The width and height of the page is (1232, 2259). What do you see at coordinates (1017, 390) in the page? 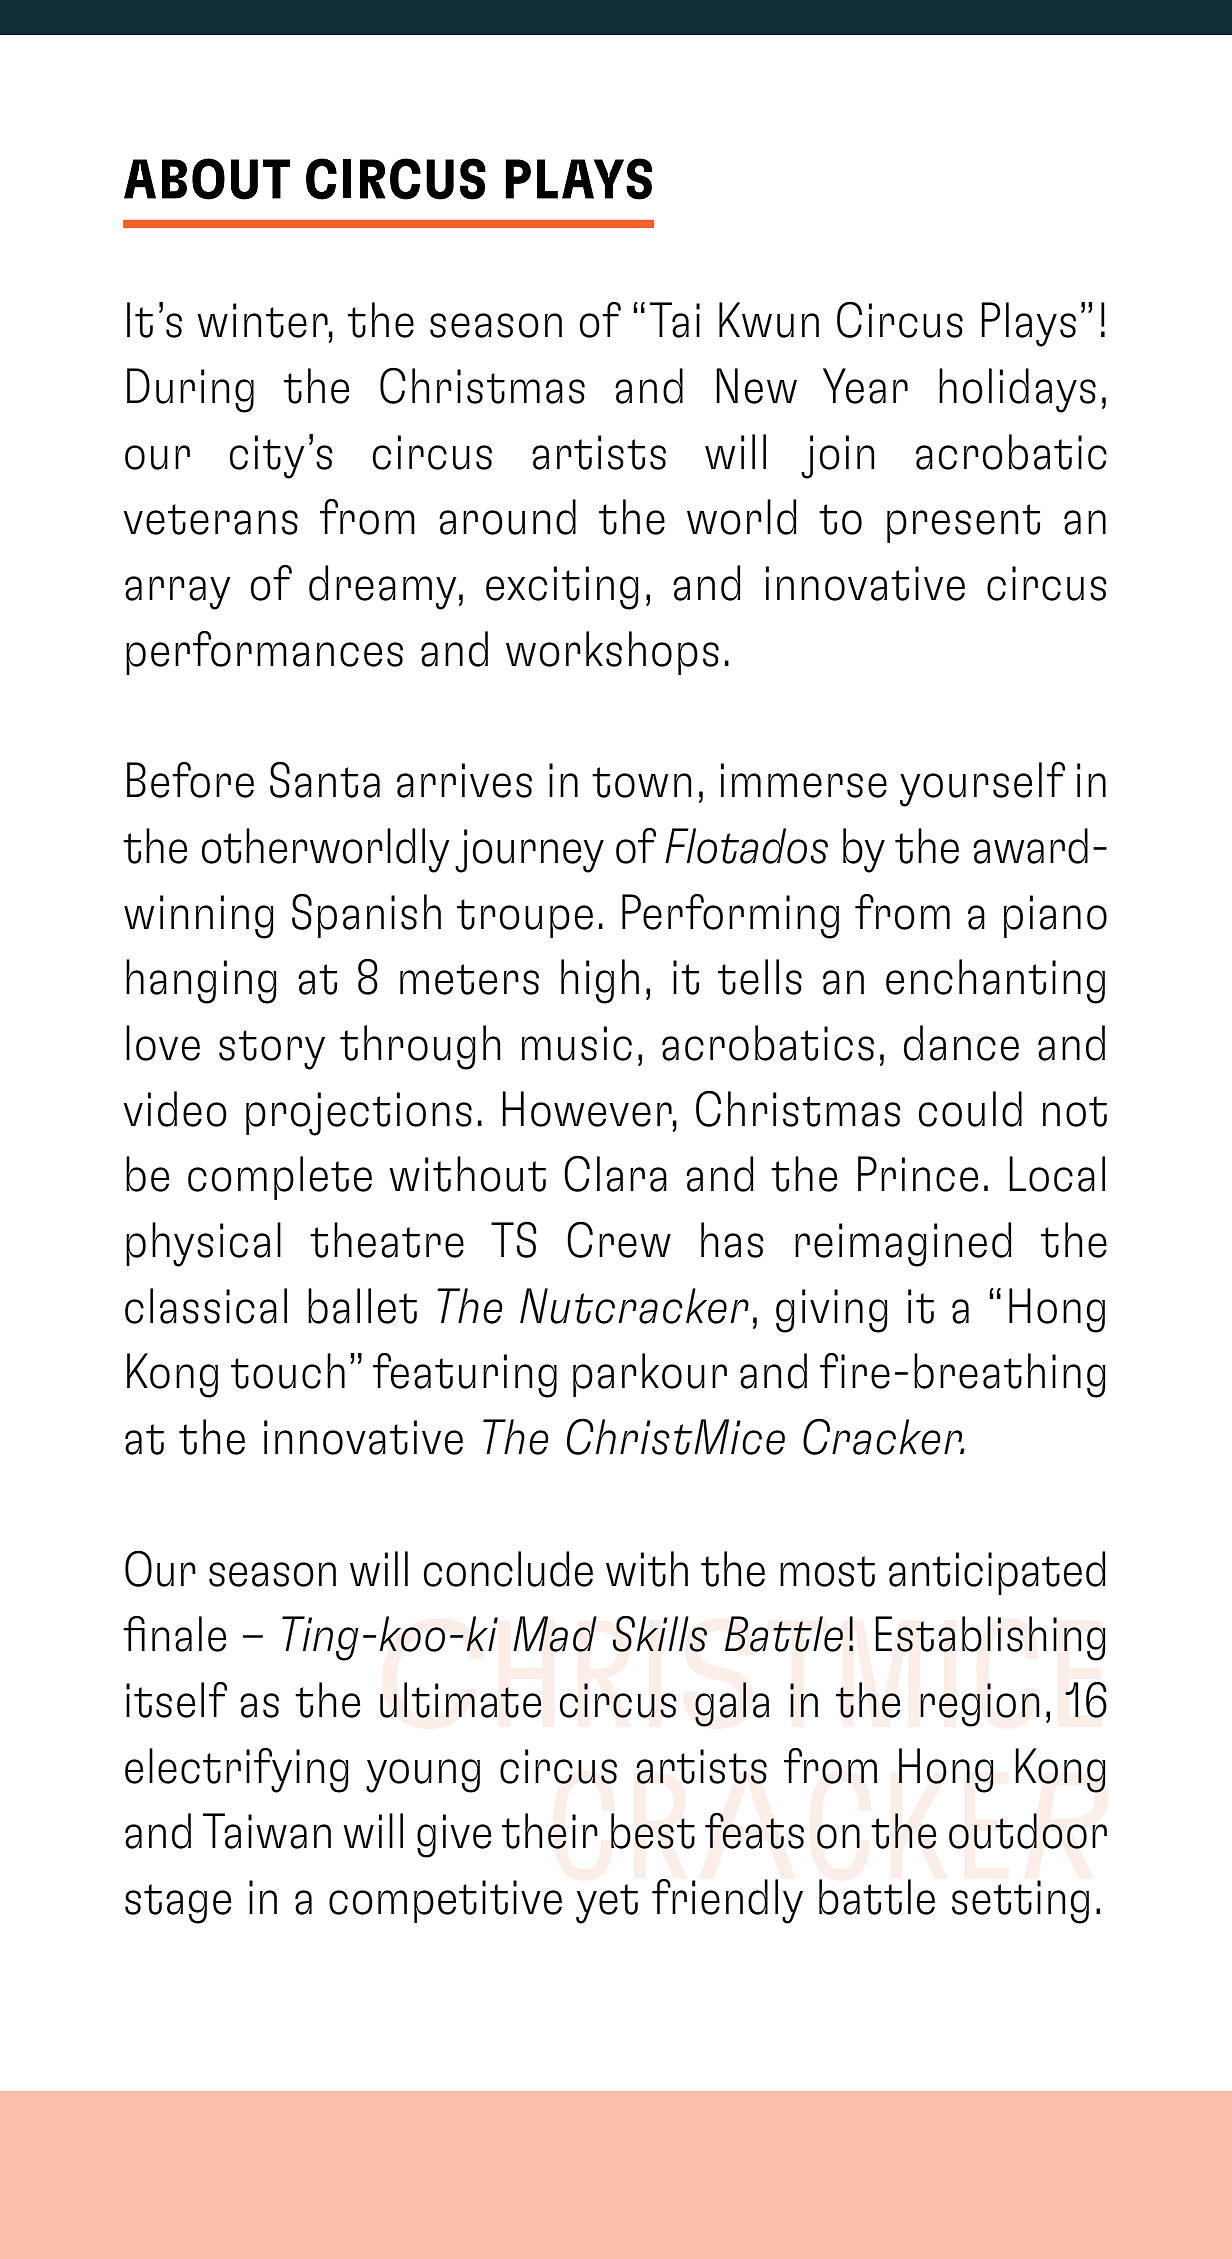
I see `holidays` at bounding box center [1017, 390].
